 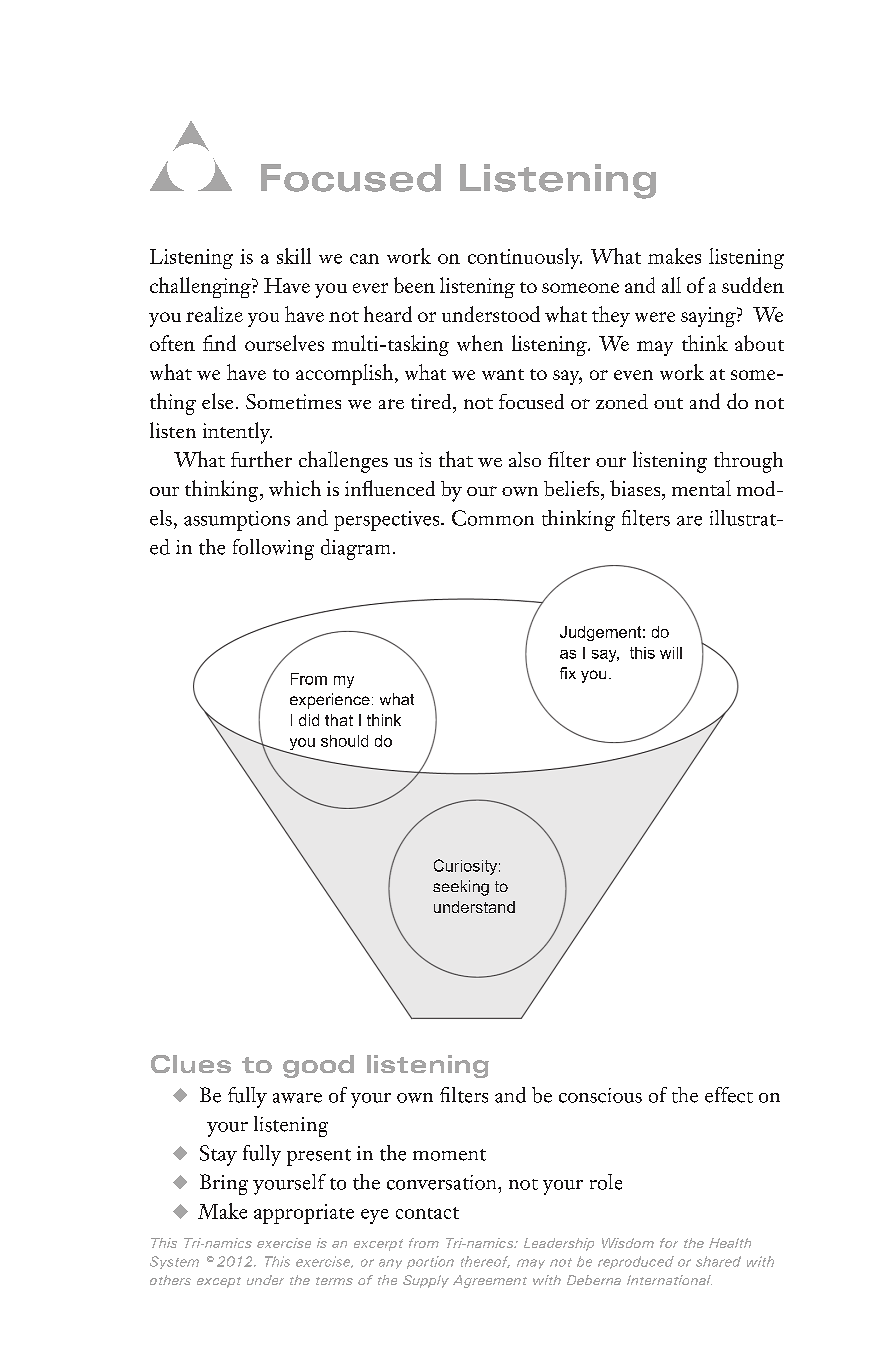 I want to click on except, so click(x=219, y=1282).
